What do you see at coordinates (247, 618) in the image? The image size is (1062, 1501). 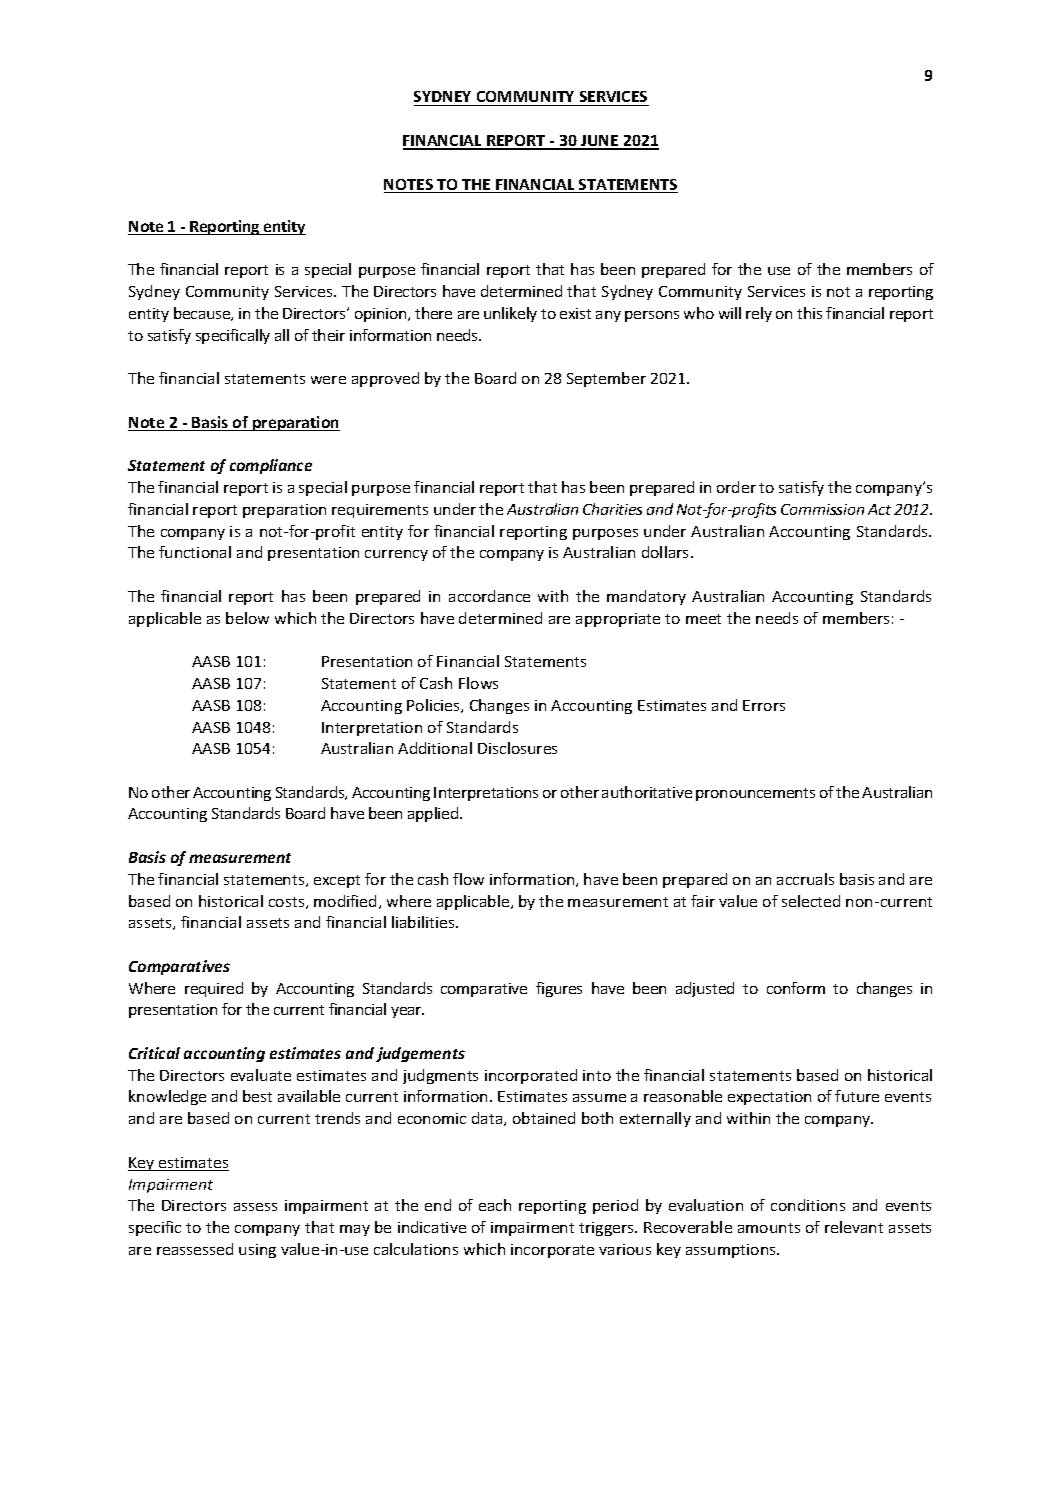 I see `below` at bounding box center [247, 618].
